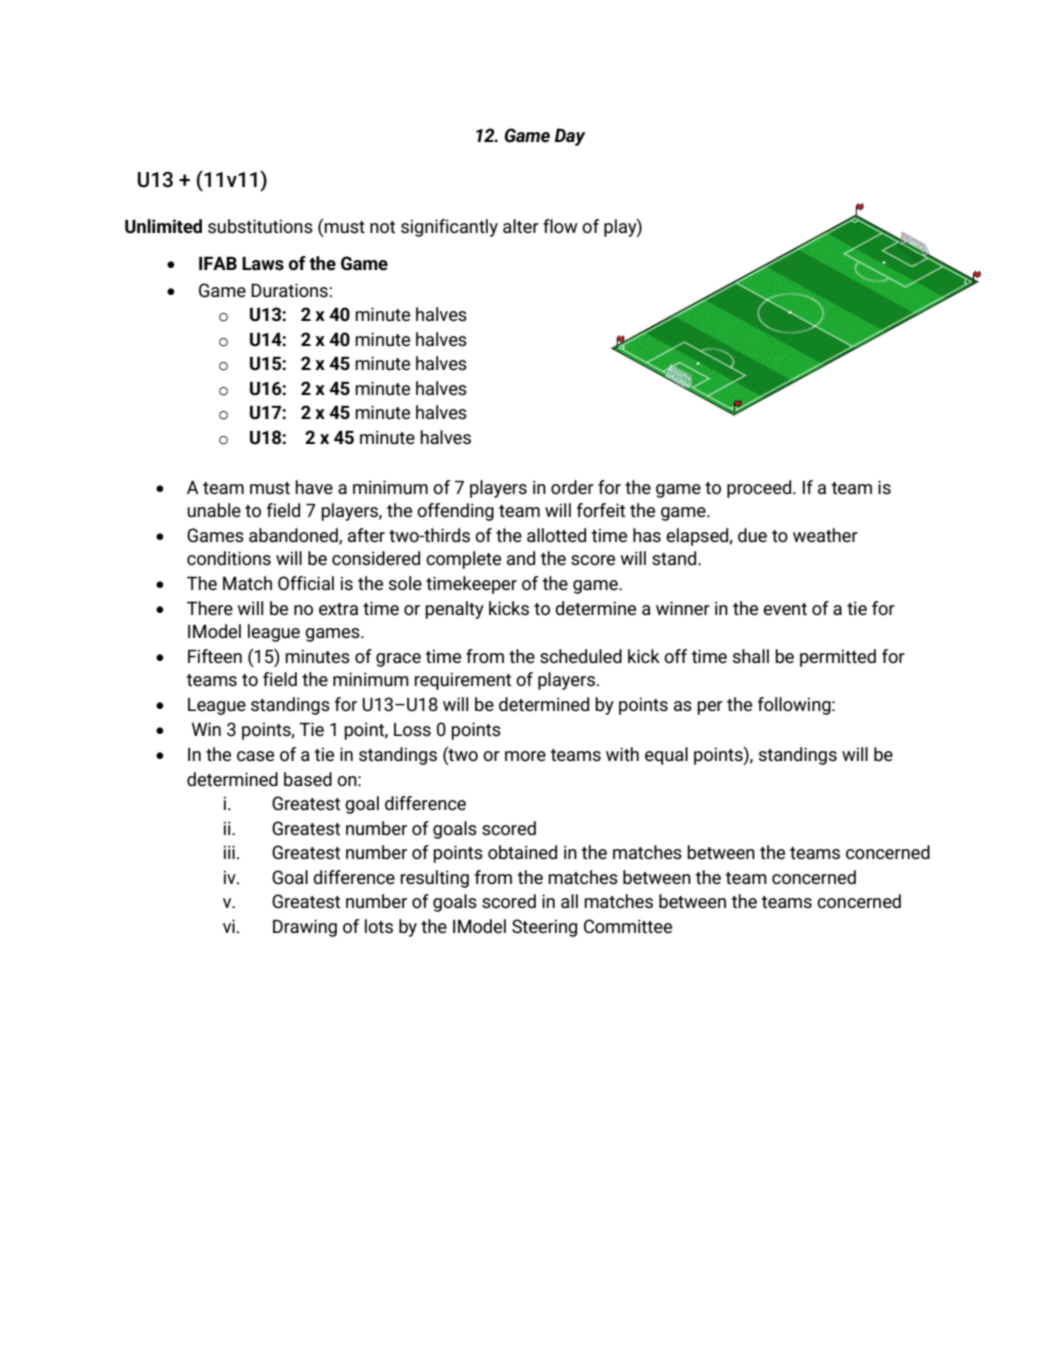  What do you see at coordinates (305, 928) in the screenshot?
I see `Drawing` at bounding box center [305, 928].
